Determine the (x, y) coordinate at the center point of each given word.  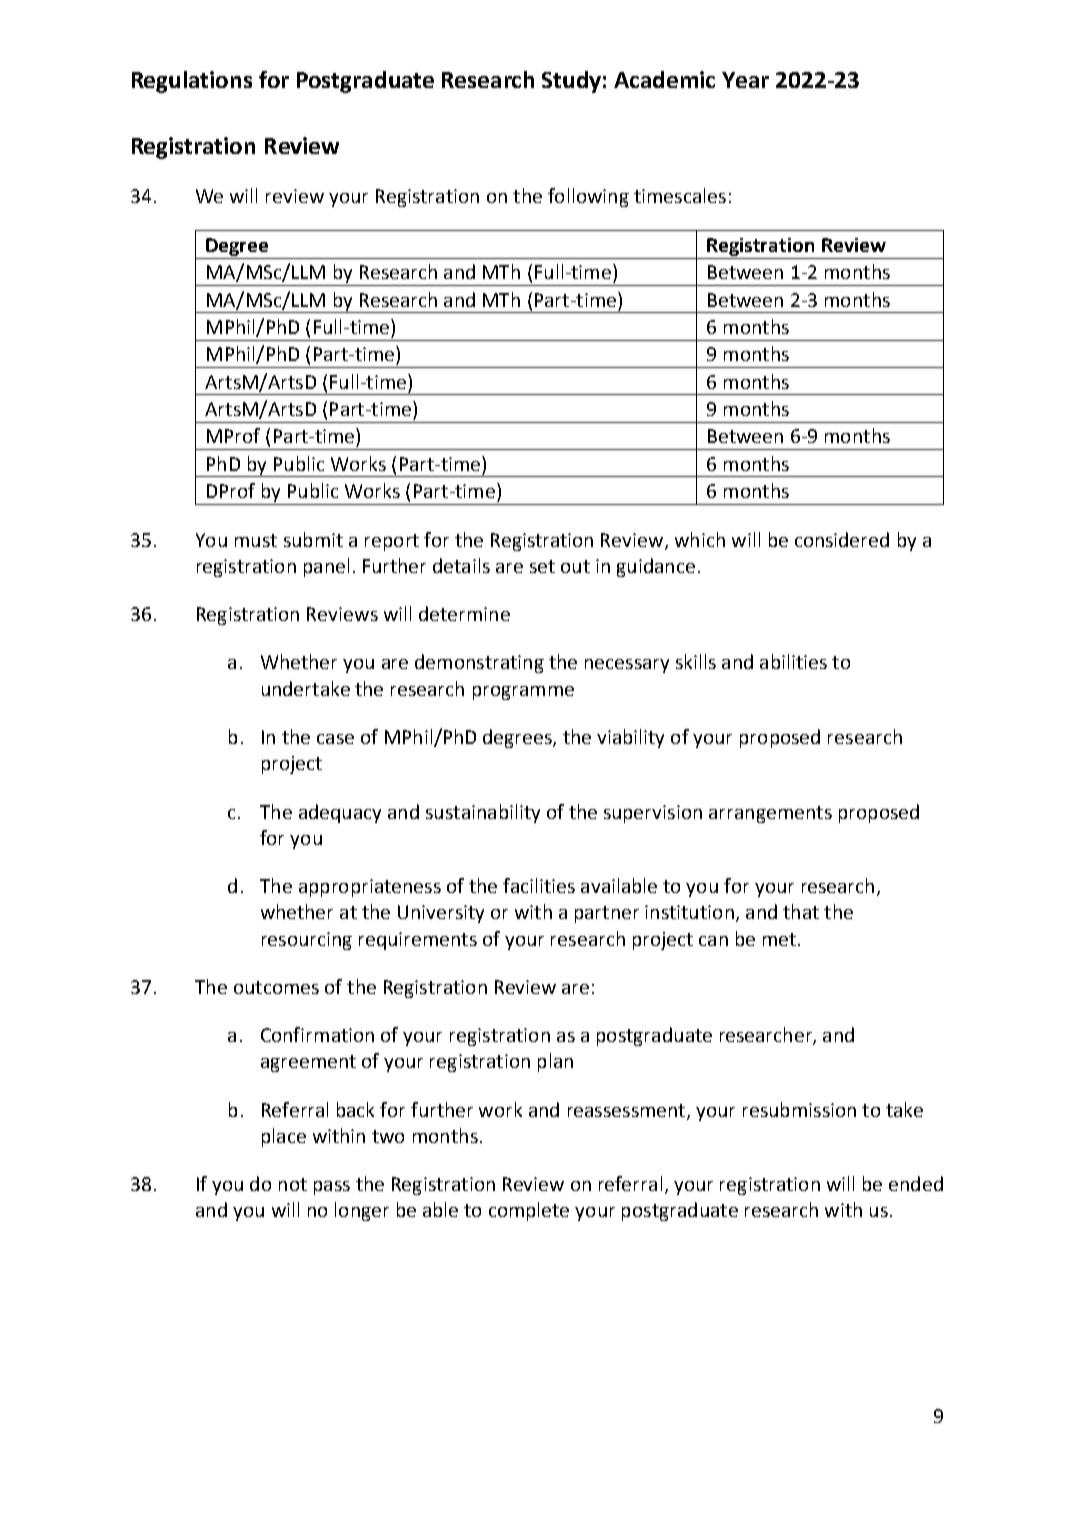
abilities (793, 661)
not (293, 1184)
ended (916, 1183)
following (588, 197)
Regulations (192, 82)
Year (745, 80)
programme (523, 693)
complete (529, 1211)
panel (326, 567)
